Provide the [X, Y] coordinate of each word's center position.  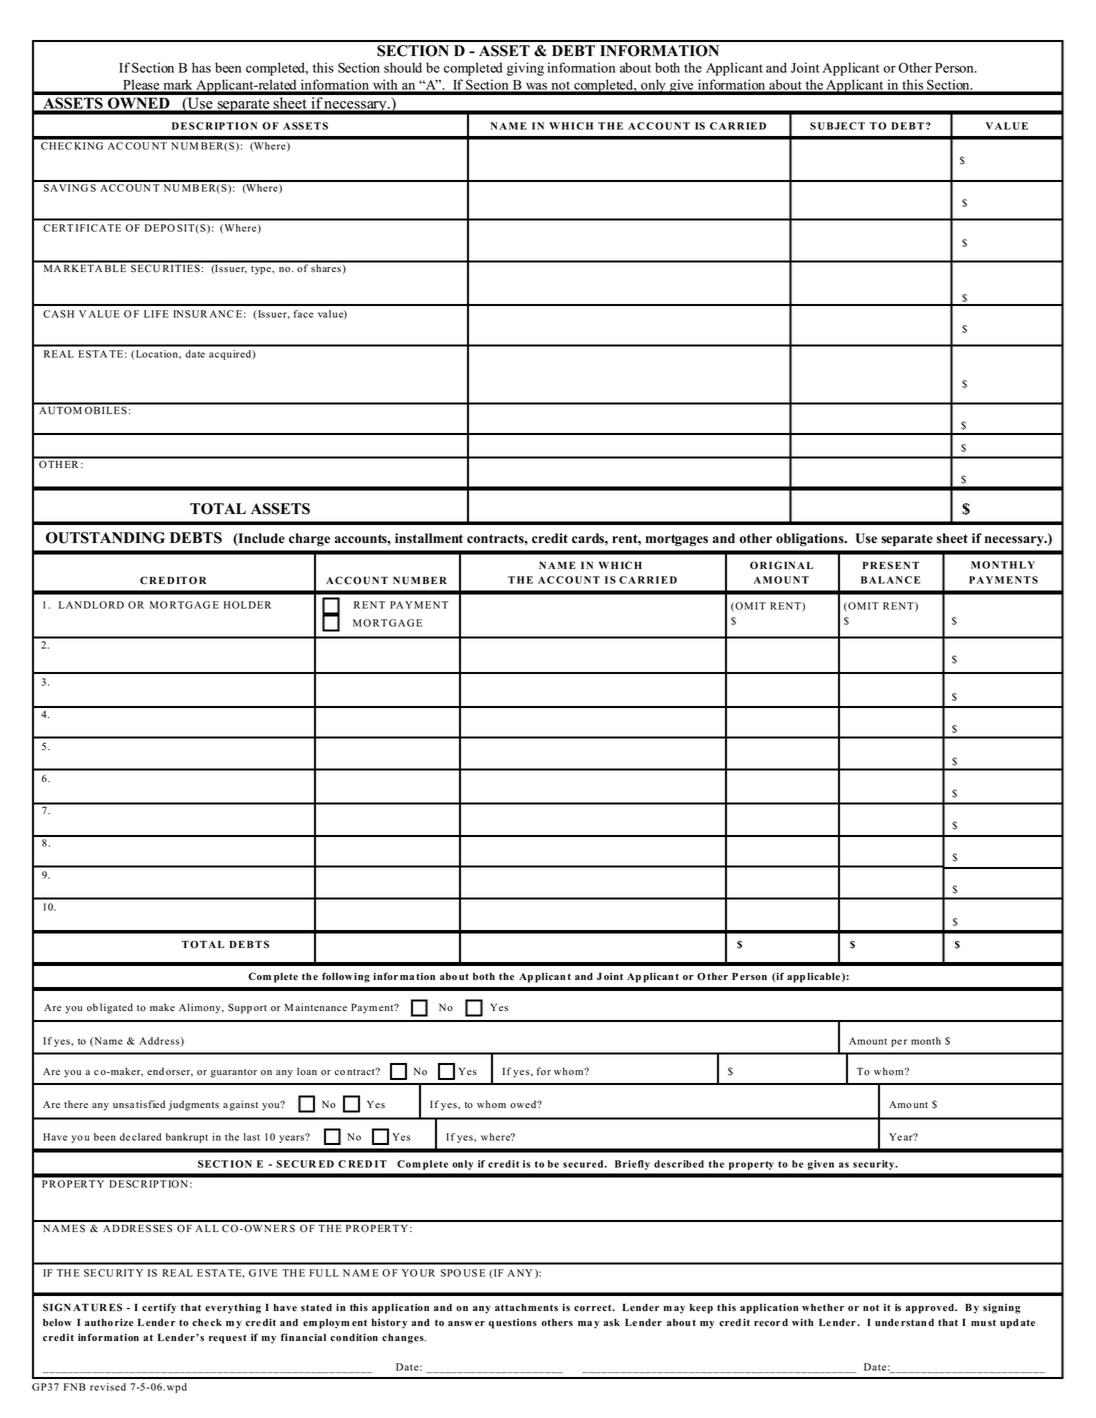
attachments [526, 1307]
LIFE [156, 314]
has [201, 67]
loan [307, 1071]
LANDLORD [91, 605]
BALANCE [890, 580]
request [228, 1339]
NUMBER [420, 580]
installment [429, 538]
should [403, 67]
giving [525, 69]
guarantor [234, 1073]
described [679, 1164]
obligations [811, 539]
